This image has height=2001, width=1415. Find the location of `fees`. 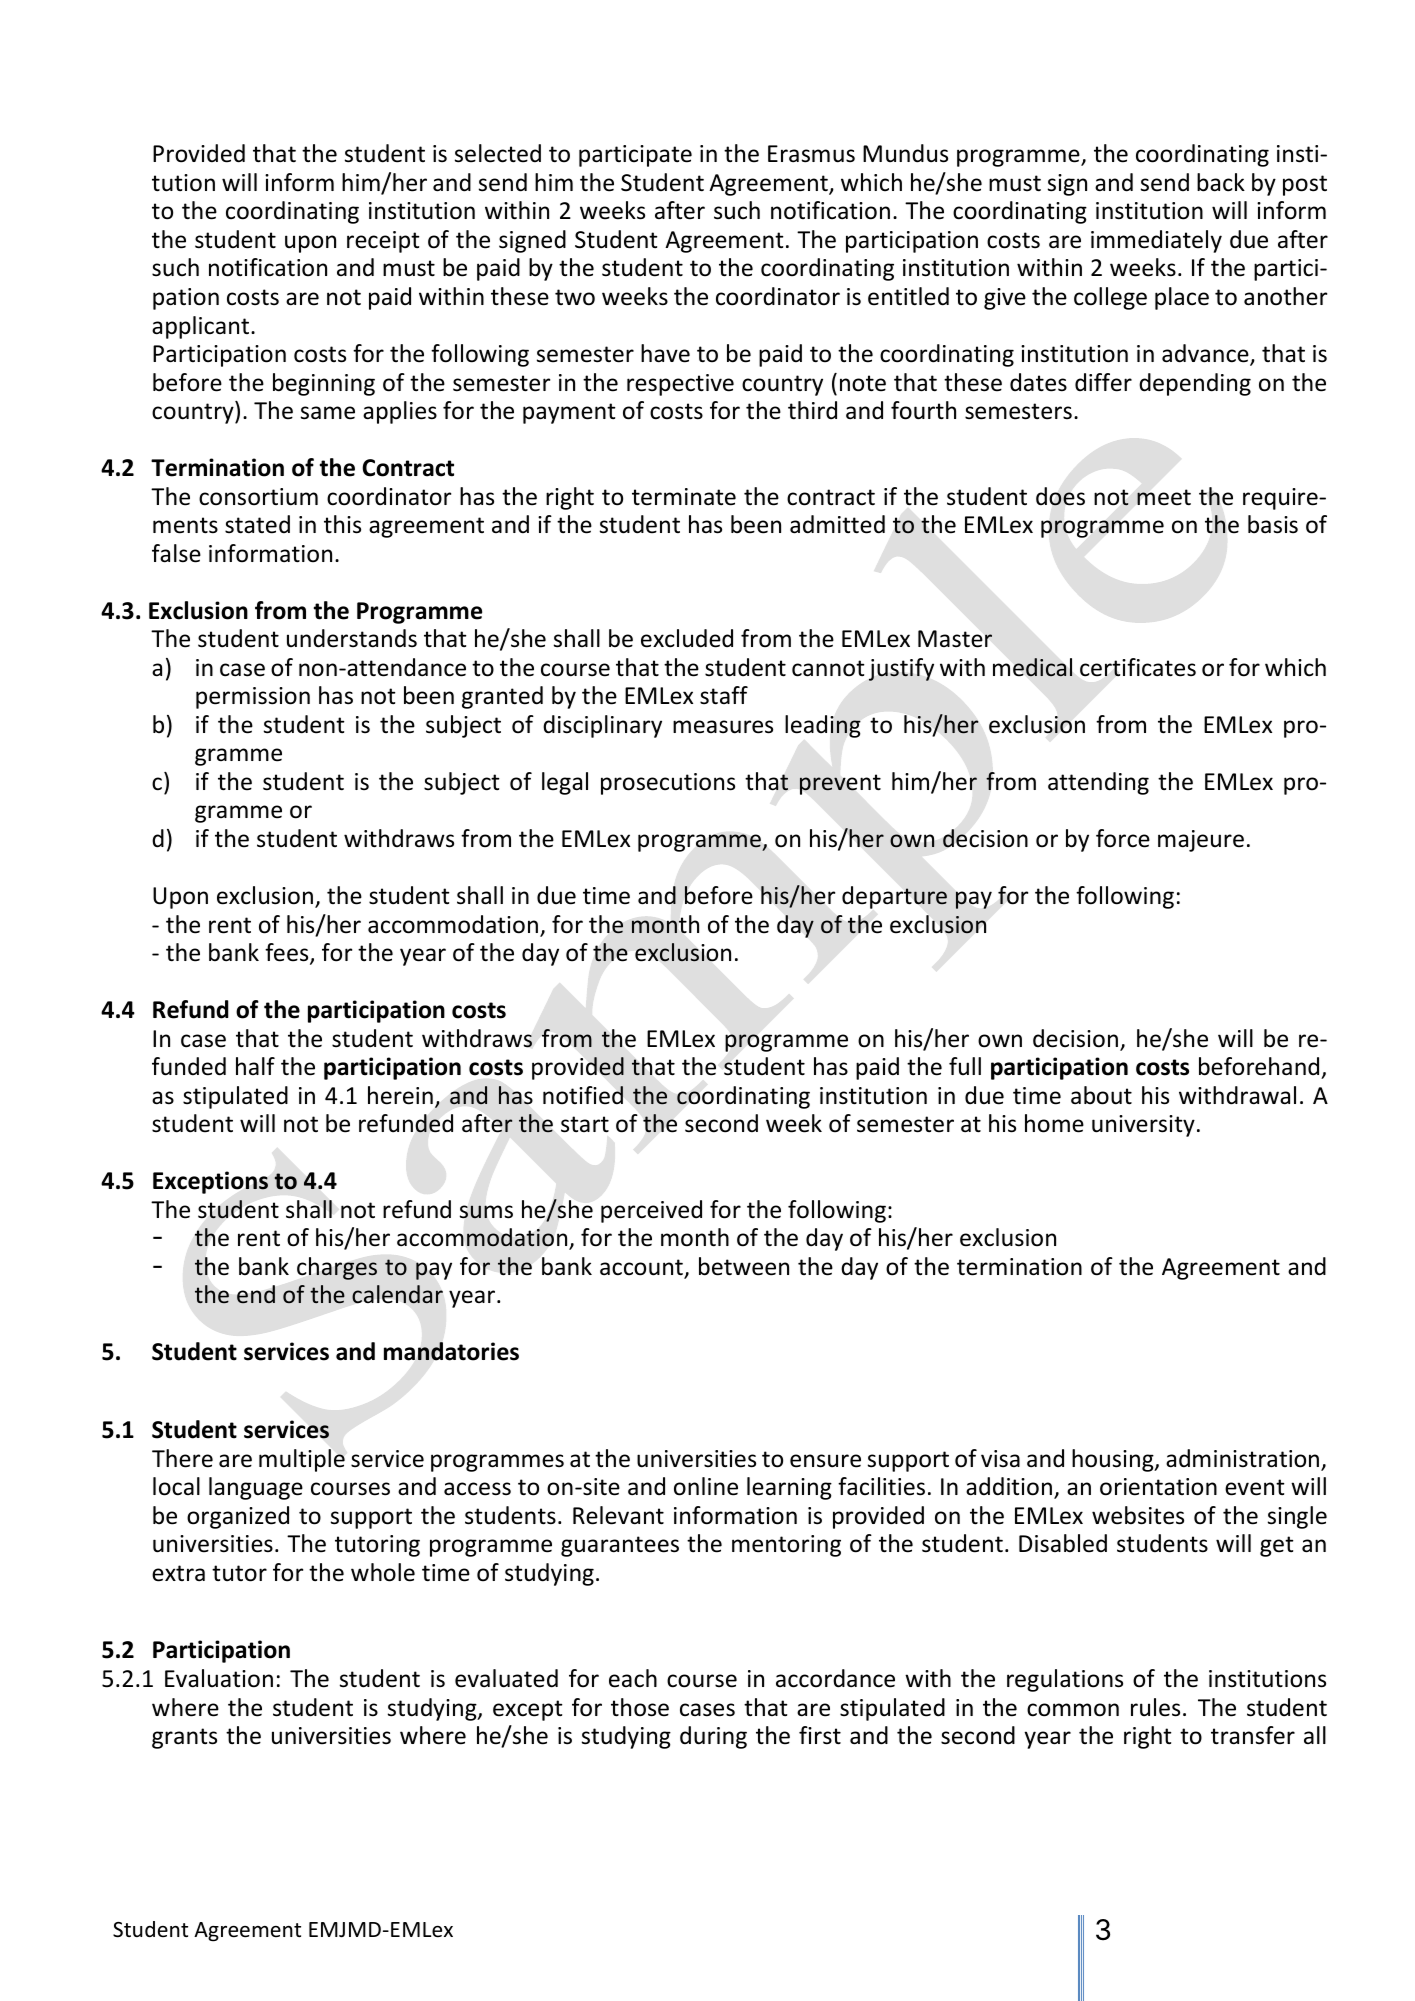

fees is located at coordinates (288, 953).
